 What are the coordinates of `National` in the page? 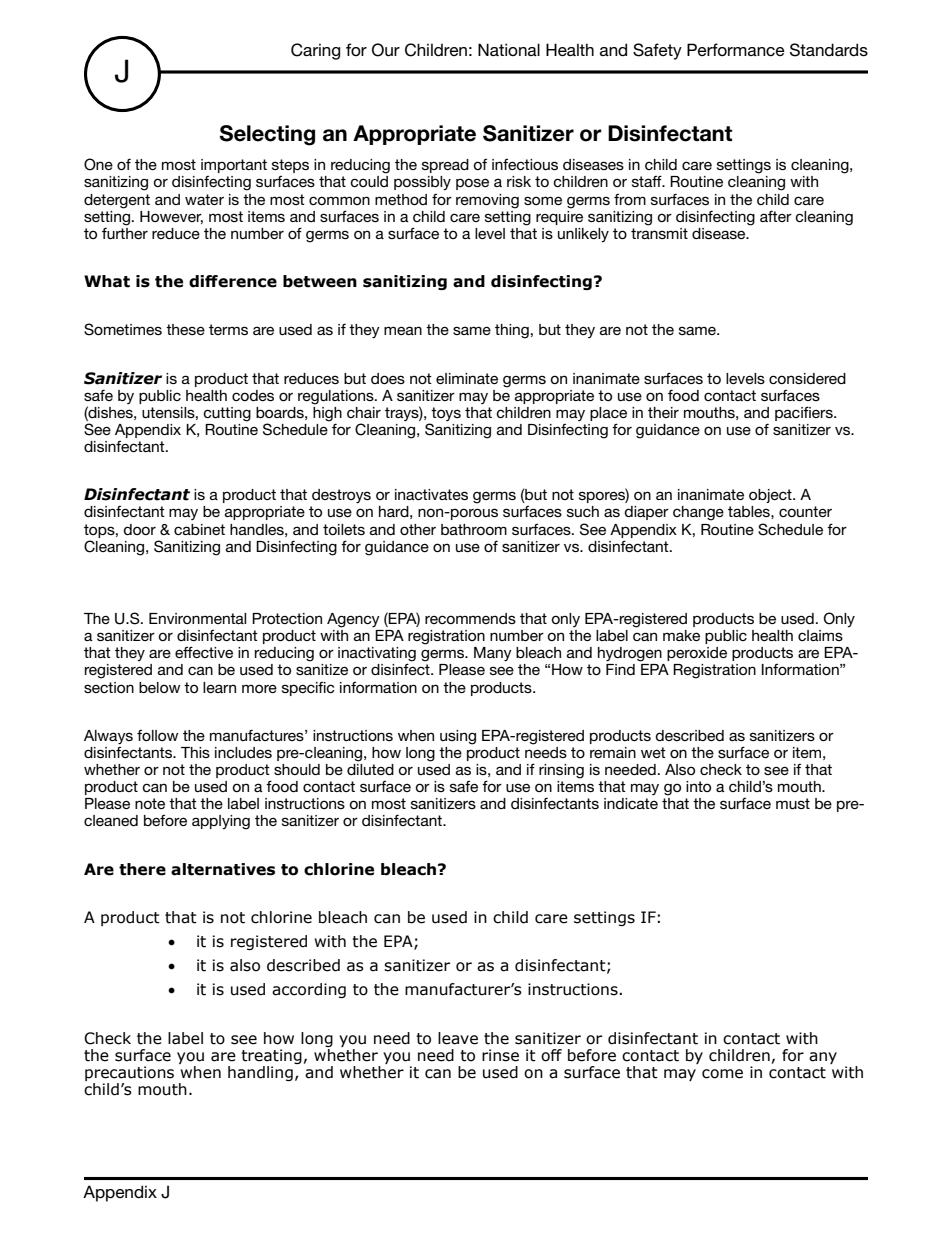 It's located at (509, 49).
